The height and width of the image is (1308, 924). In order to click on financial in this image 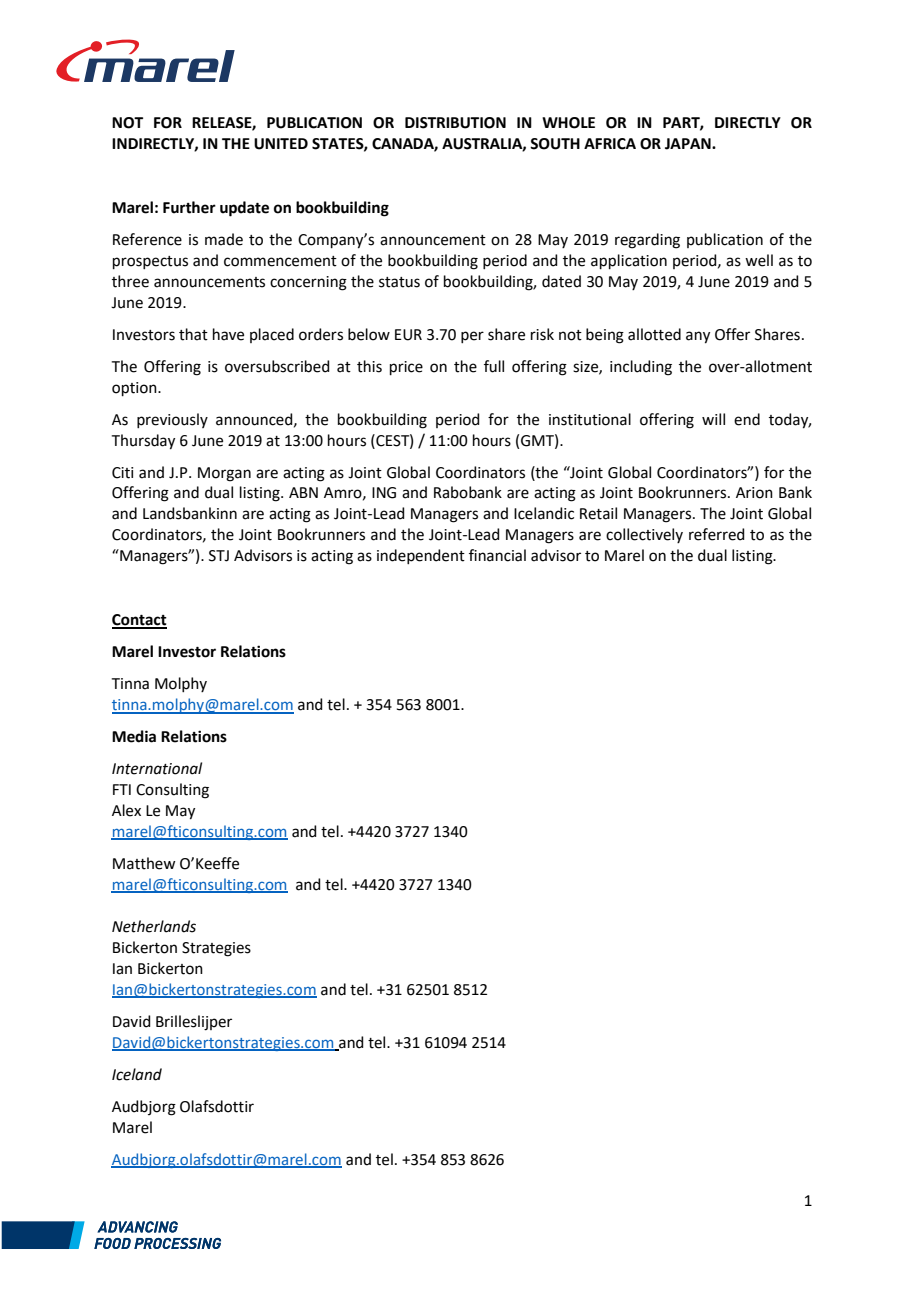, I will do `click(497, 555)`.
